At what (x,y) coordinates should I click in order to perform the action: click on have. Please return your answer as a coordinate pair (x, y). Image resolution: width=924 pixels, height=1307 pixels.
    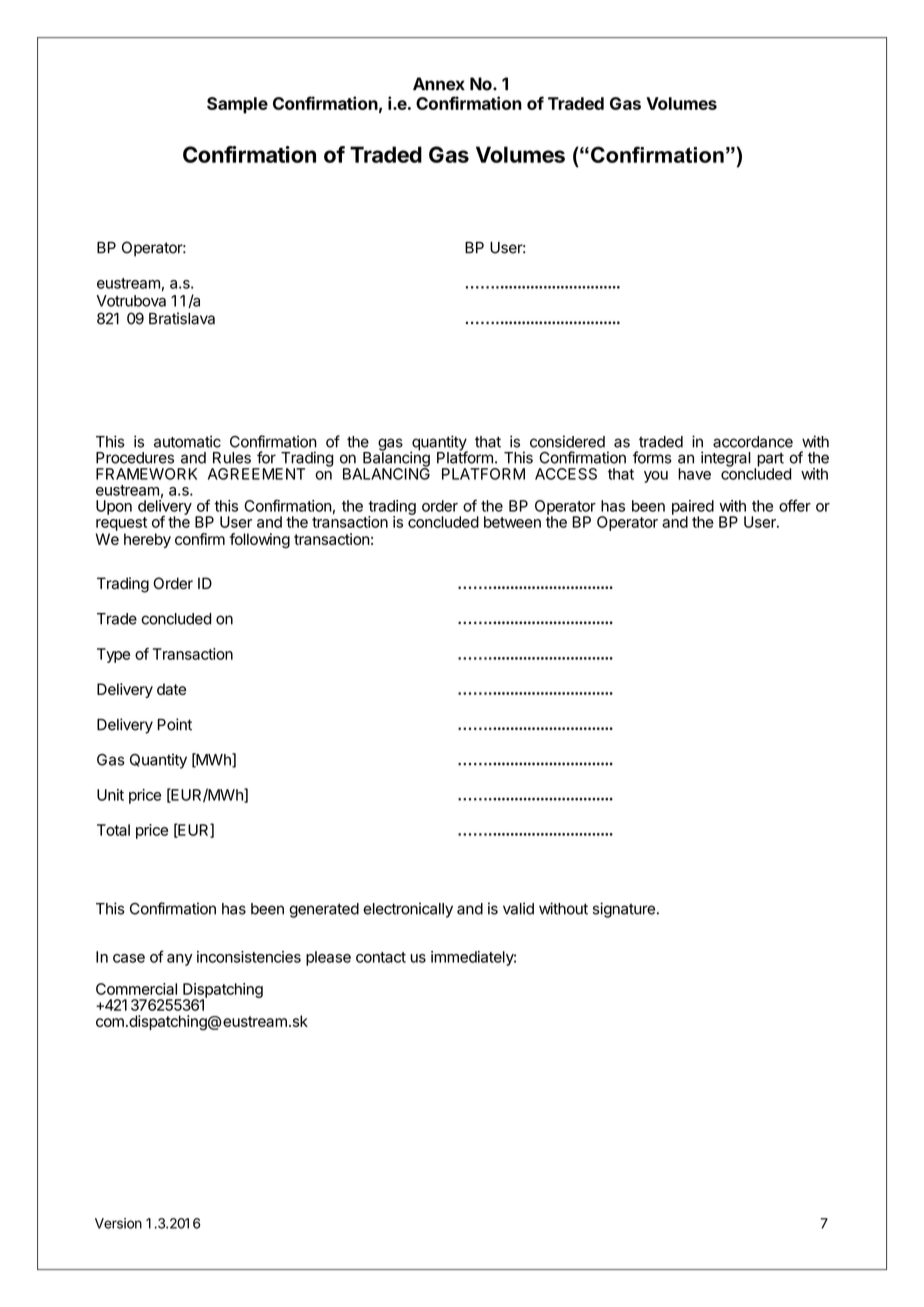
    Looking at the image, I should click on (694, 474).
